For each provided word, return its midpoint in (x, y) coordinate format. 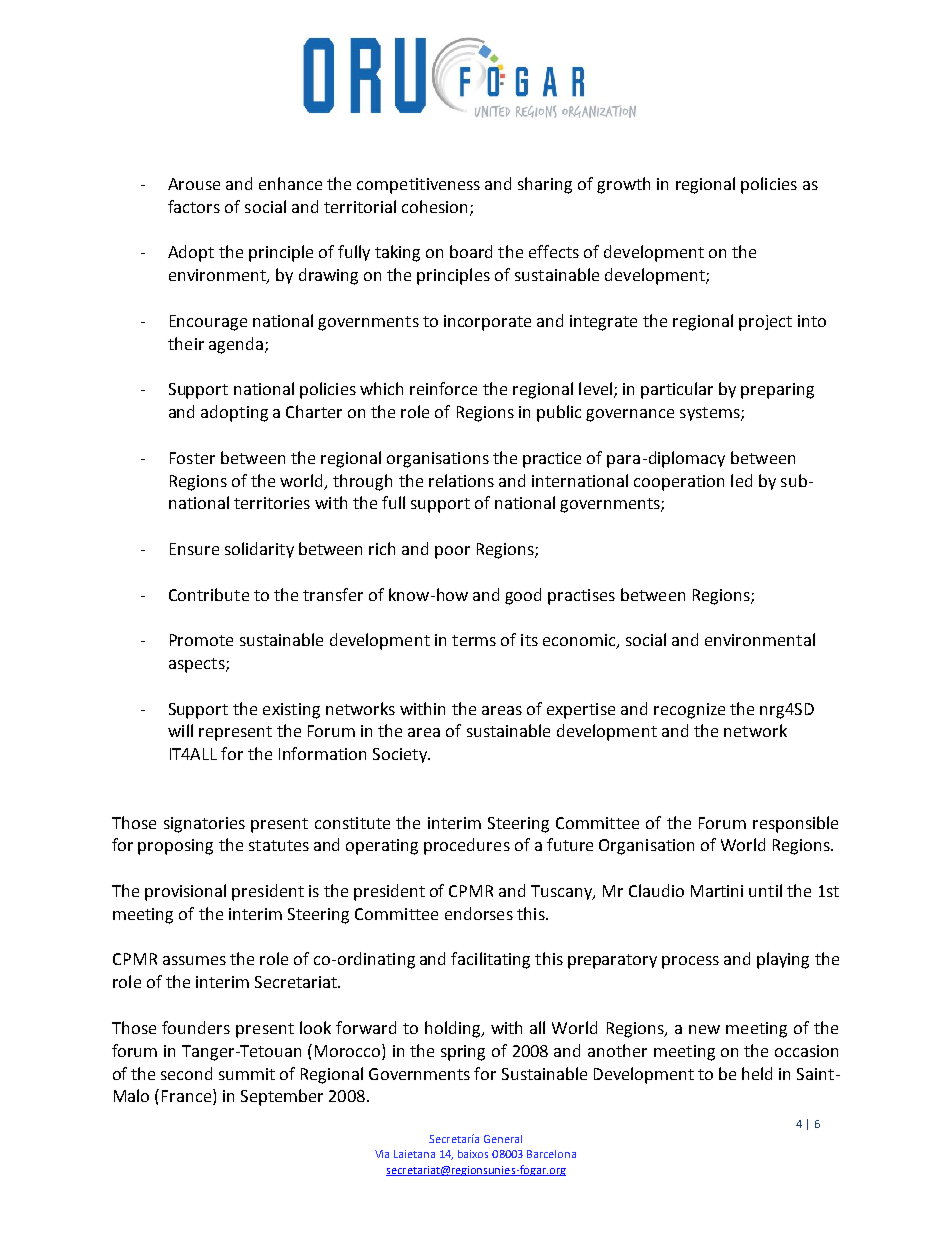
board (471, 251)
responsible (795, 824)
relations (461, 480)
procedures (467, 846)
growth (623, 185)
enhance (290, 183)
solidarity (259, 550)
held (757, 1073)
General (503, 1139)
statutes (279, 845)
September (282, 1097)
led (741, 480)
